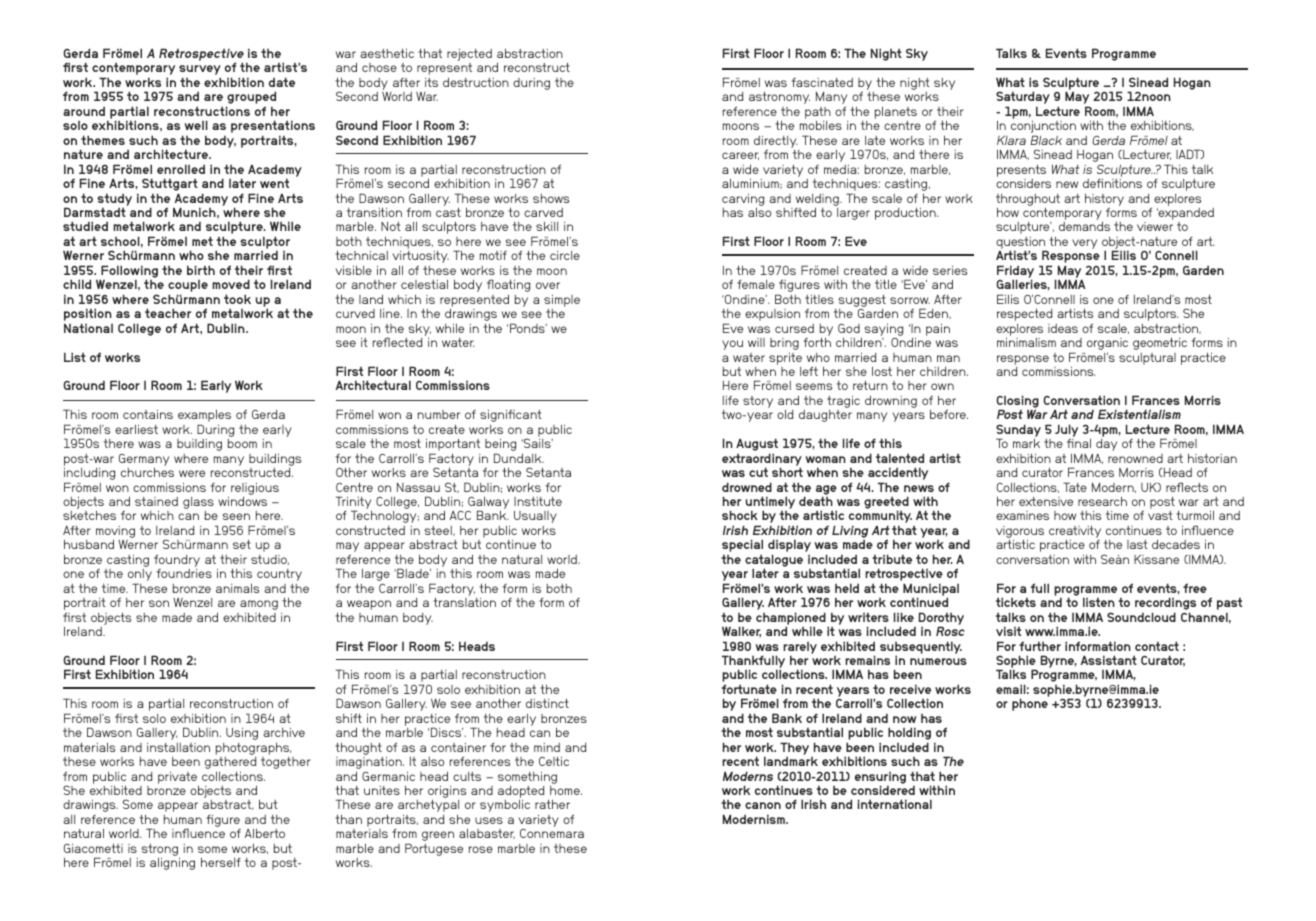 Image resolution: width=1316 pixels, height=921 pixels. I want to click on ideas, so click(1063, 328).
